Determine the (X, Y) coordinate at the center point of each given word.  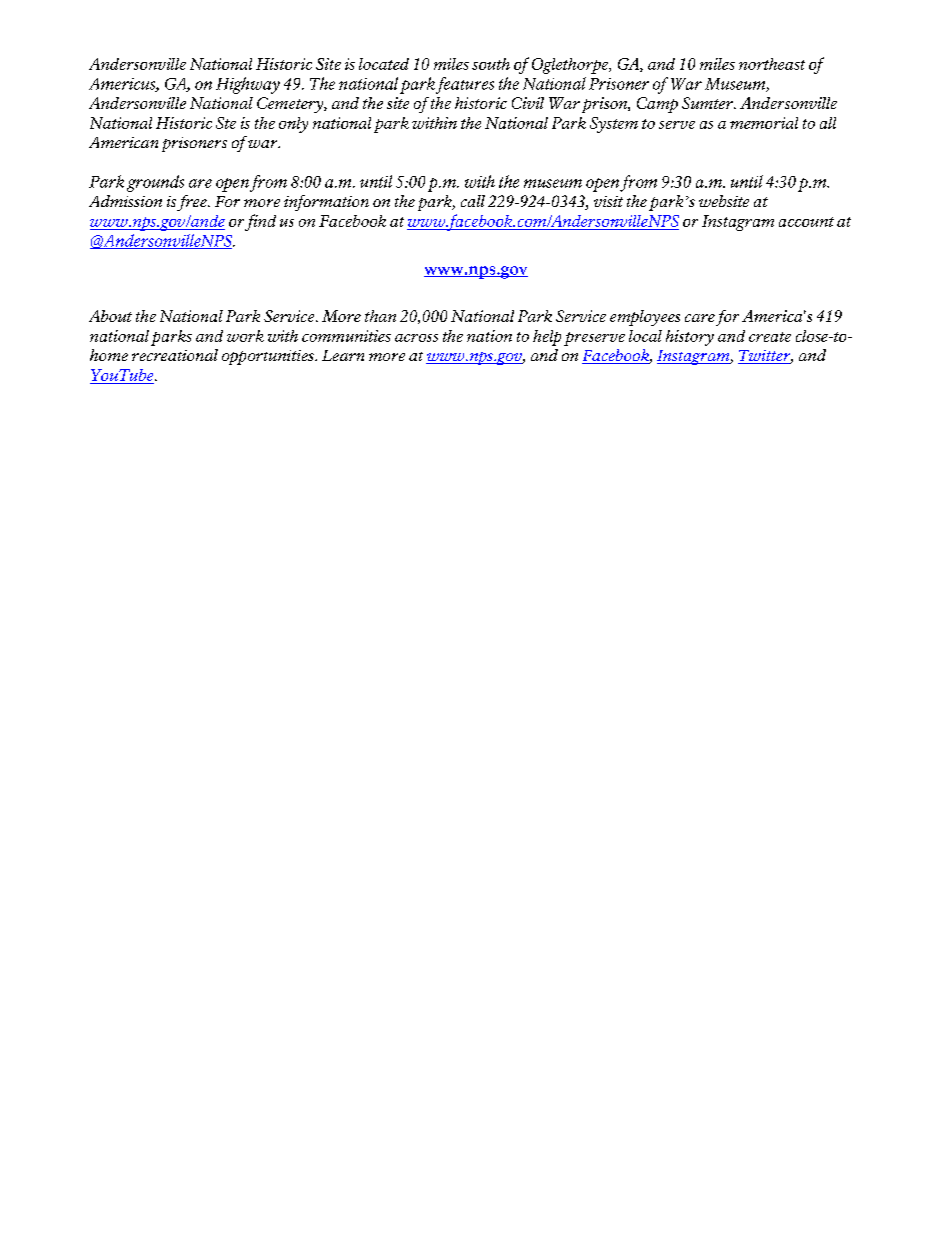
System (614, 125)
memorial (764, 123)
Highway (248, 85)
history (690, 338)
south (491, 64)
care (700, 318)
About (110, 316)
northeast (772, 64)
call (473, 201)
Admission (125, 201)
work (245, 336)
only (293, 125)
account (806, 222)
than (380, 316)
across (416, 338)
